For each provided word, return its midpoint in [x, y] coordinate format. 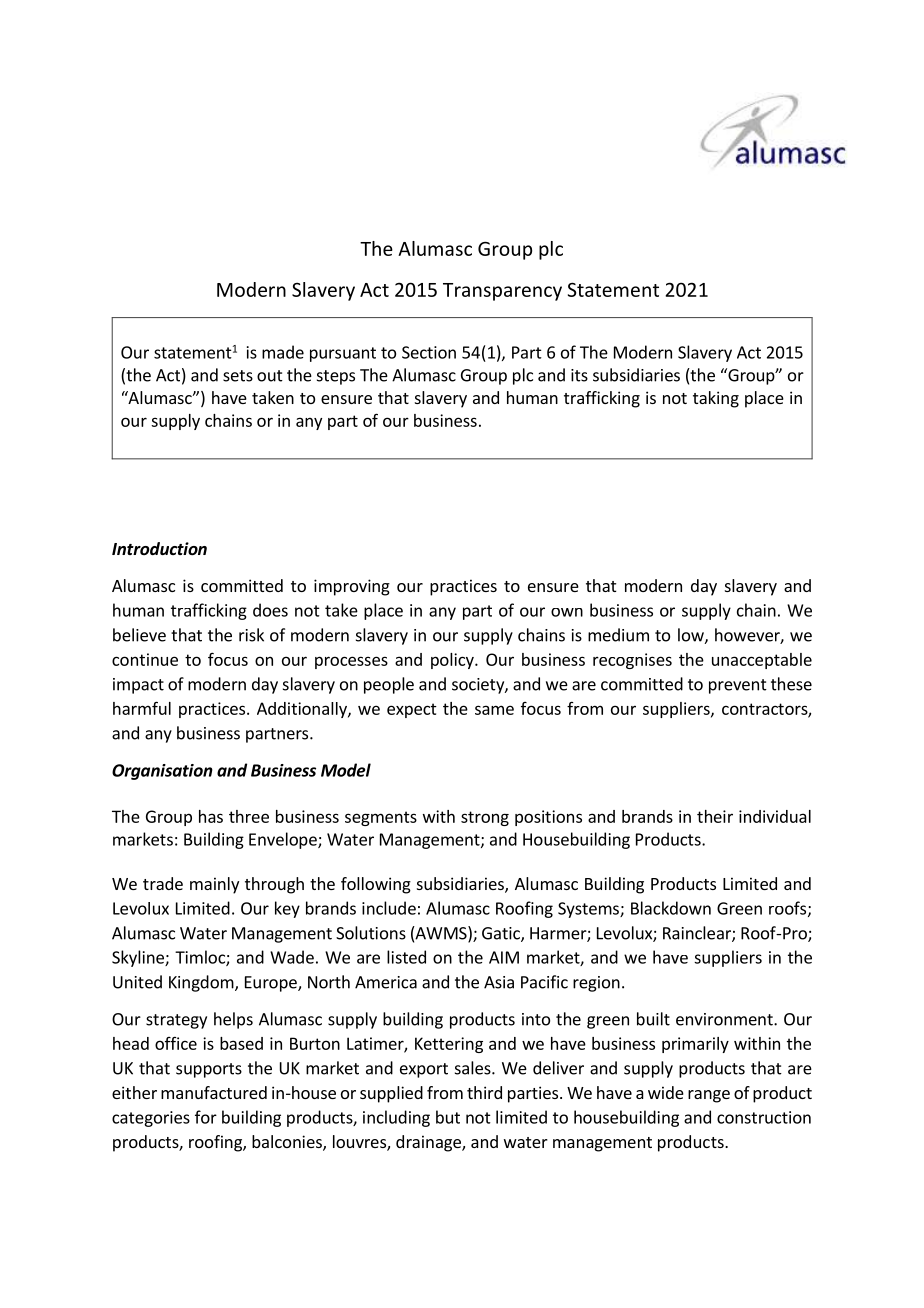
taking [716, 399]
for [206, 1117]
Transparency [502, 292]
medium [618, 635]
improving [352, 587]
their [715, 816]
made [283, 352]
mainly [214, 885]
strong [485, 818]
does [270, 610]
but [448, 1117]
